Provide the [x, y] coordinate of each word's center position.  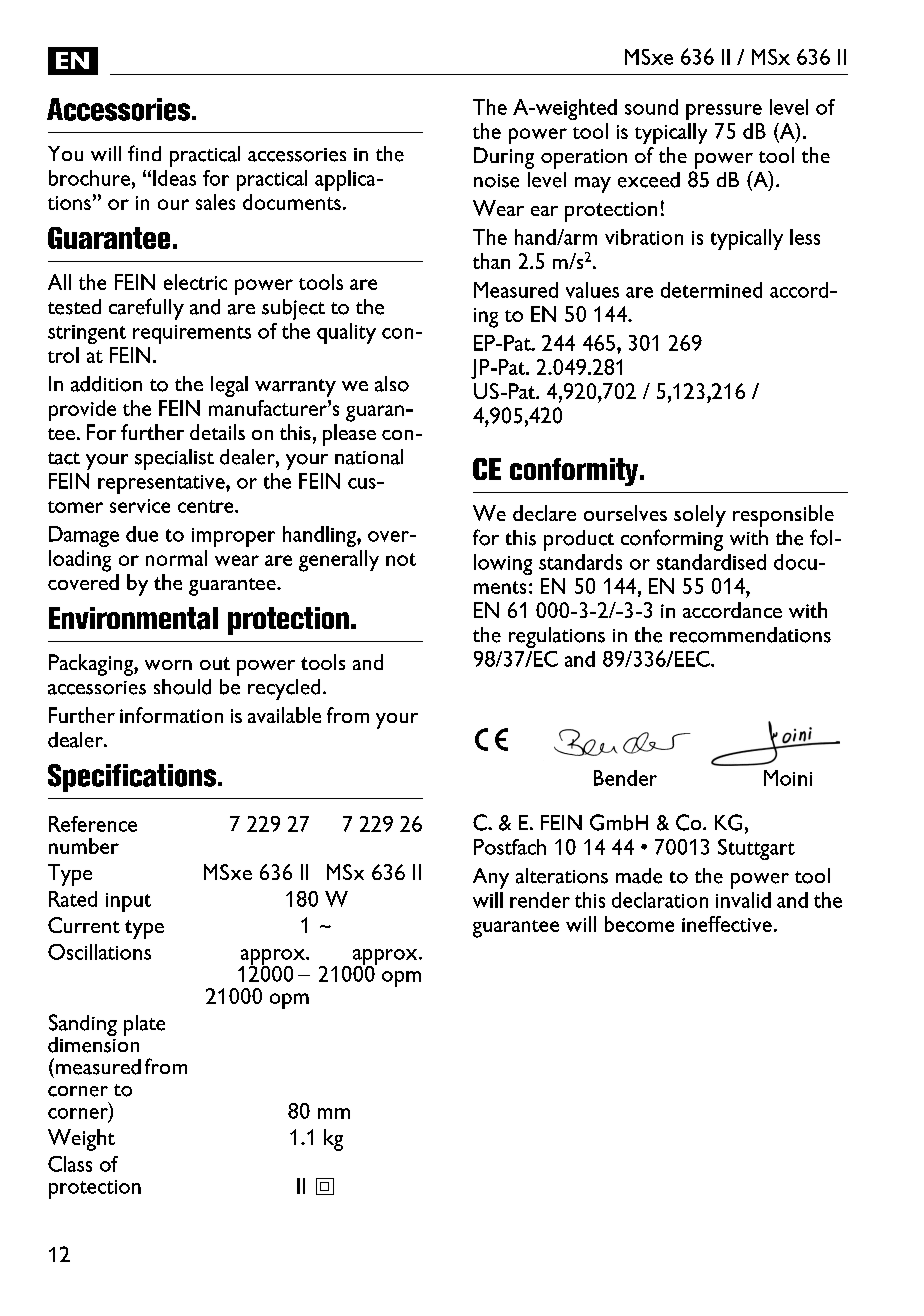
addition [106, 384]
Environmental [133, 618]
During [504, 158]
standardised [711, 562]
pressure [724, 112]
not [401, 559]
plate [144, 1025]
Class [70, 1164]
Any [491, 878]
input [128, 902]
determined [711, 290]
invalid [743, 900]
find [144, 153]
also [392, 384]
